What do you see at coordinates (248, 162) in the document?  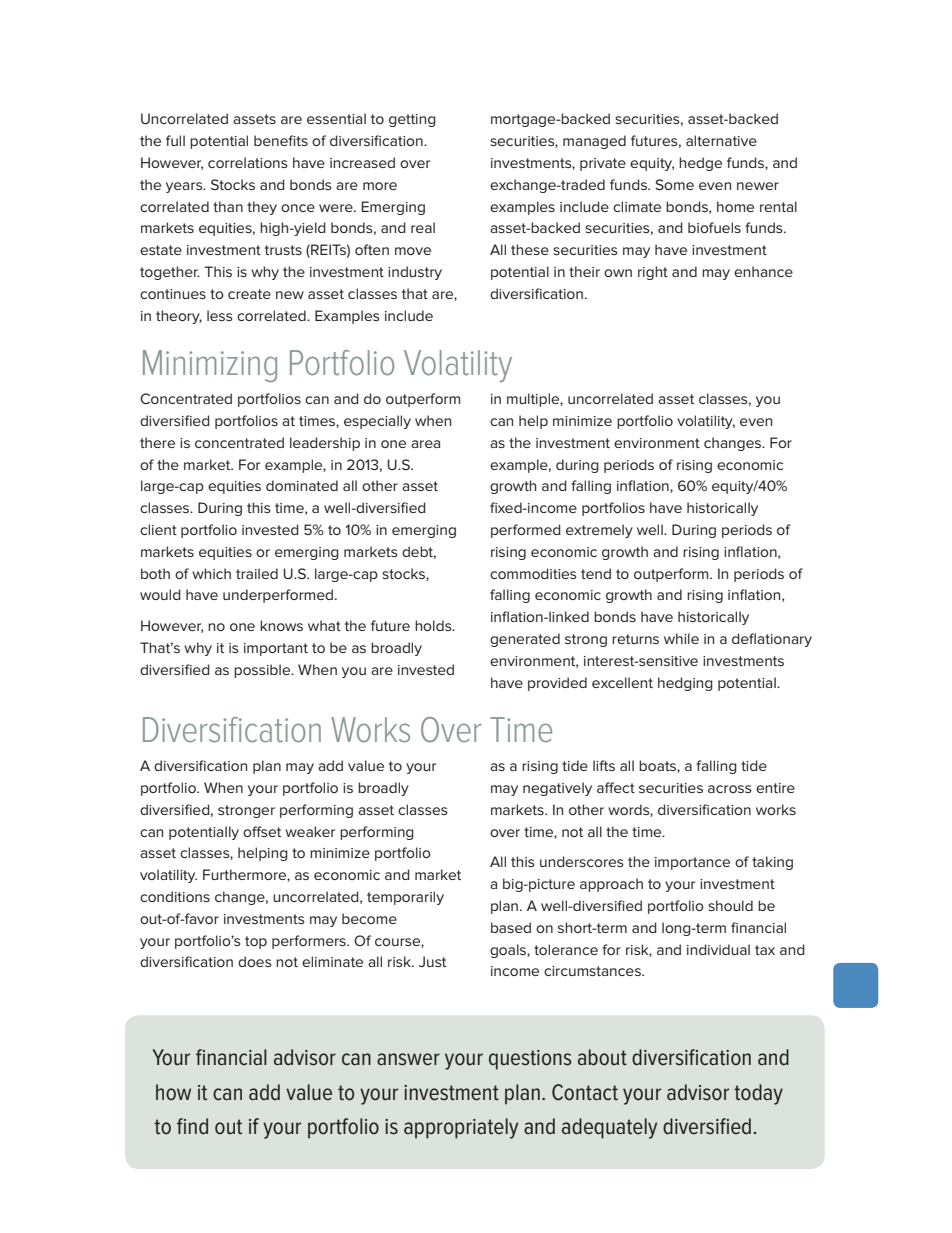 I see `correlations` at bounding box center [248, 162].
